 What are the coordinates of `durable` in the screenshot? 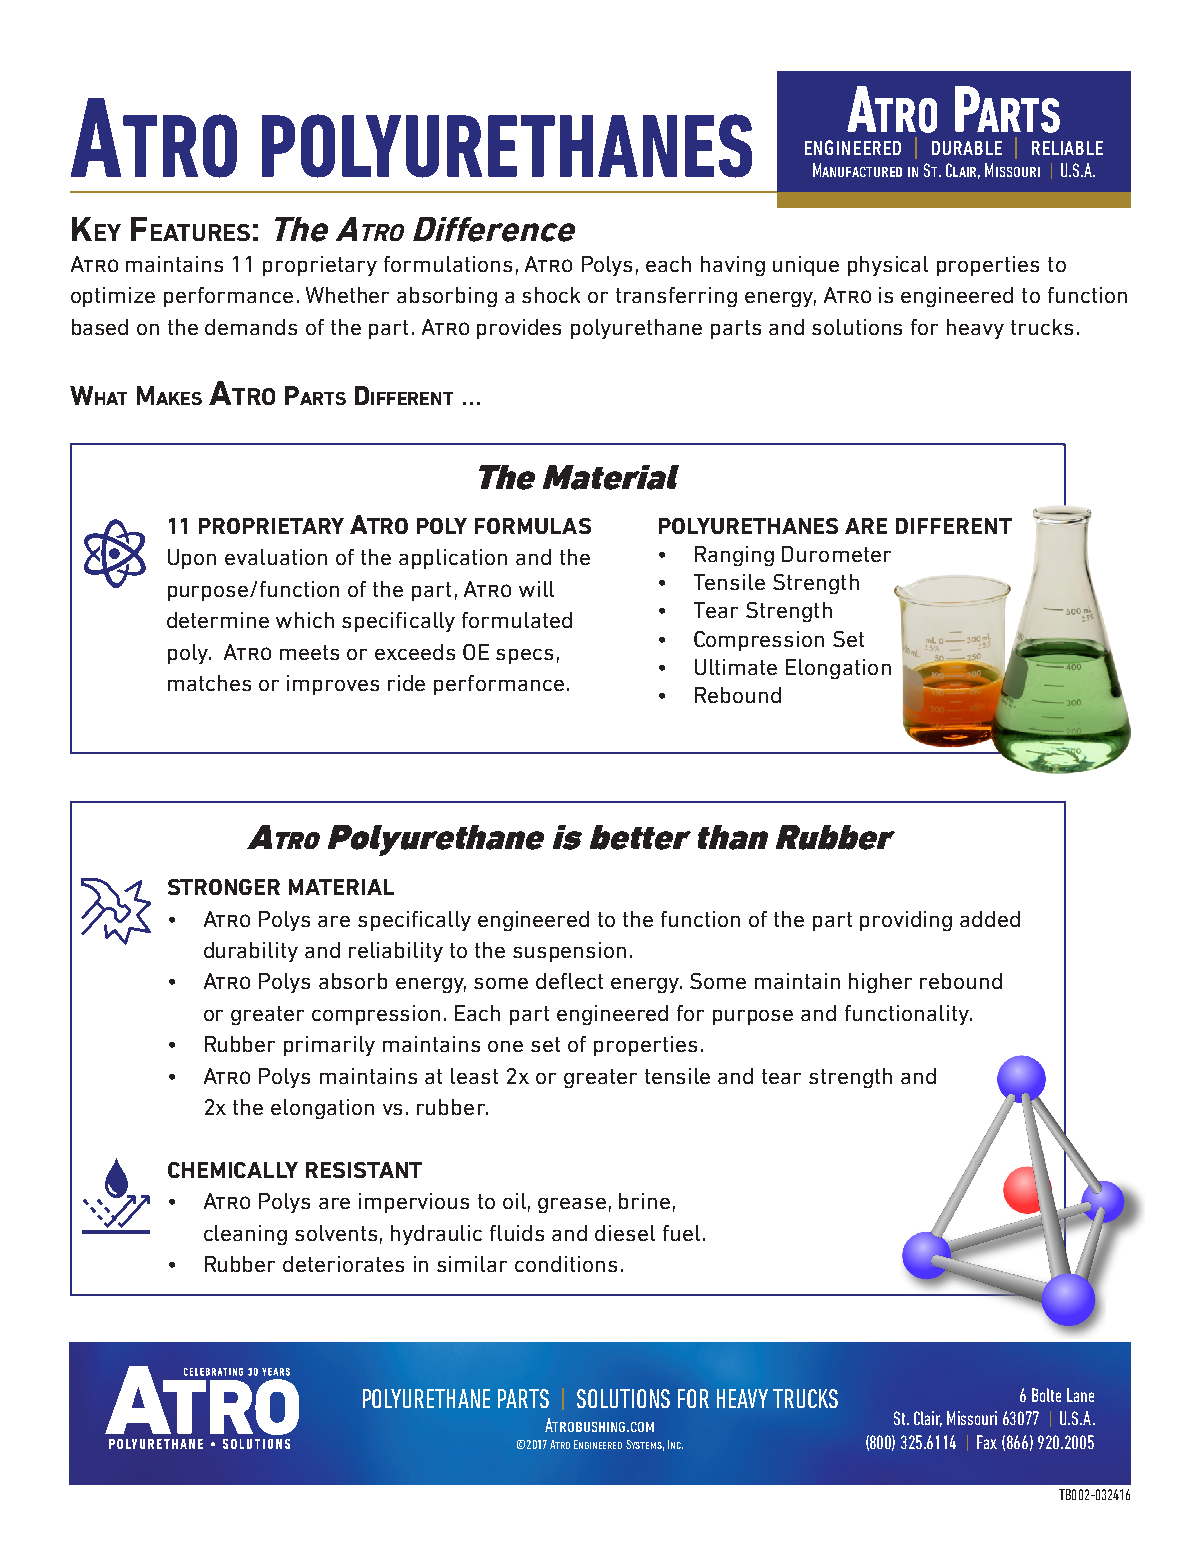 It's located at (967, 148).
